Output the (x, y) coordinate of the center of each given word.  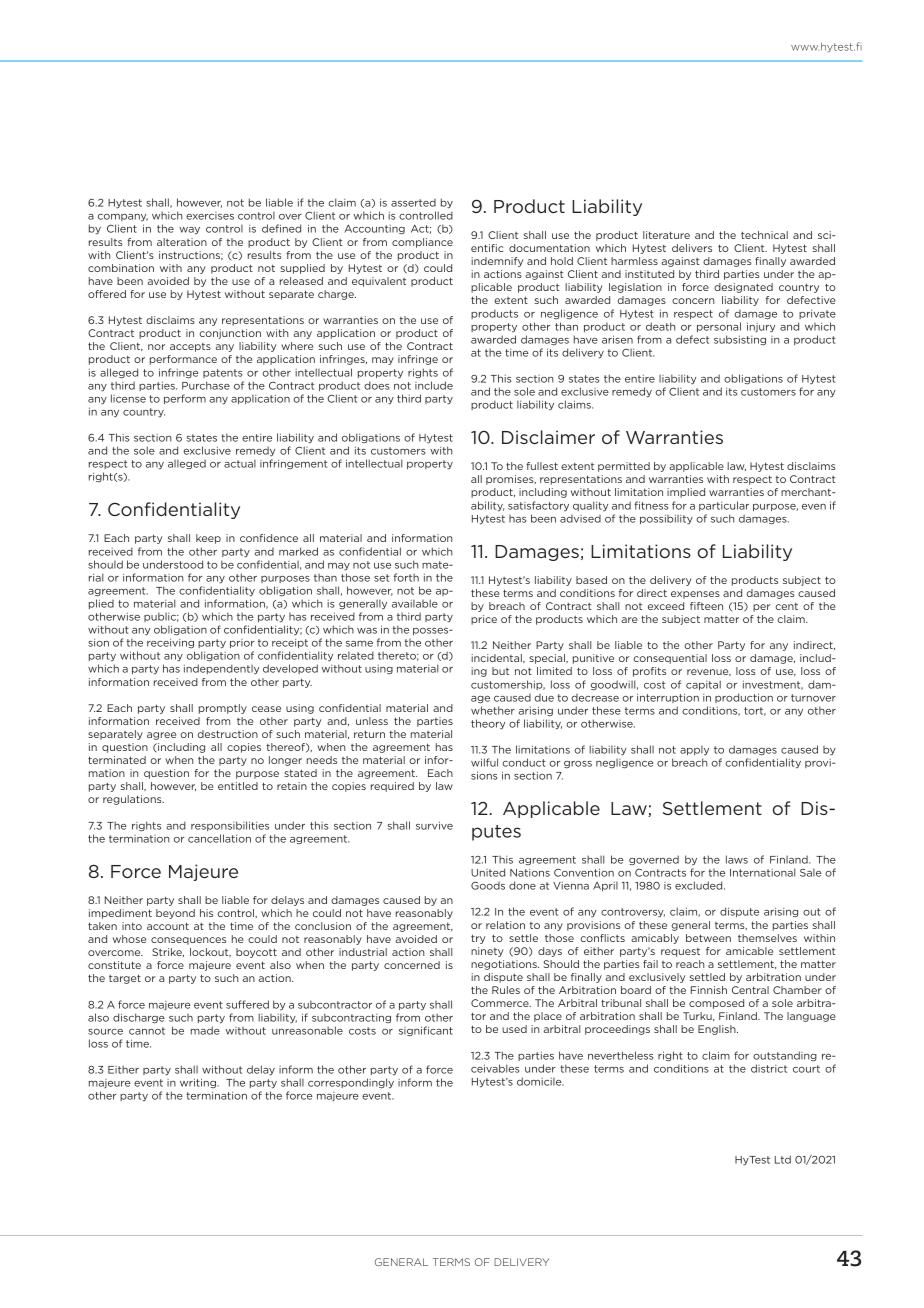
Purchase (206, 385)
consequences (188, 941)
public (161, 617)
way (189, 230)
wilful (484, 762)
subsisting (740, 340)
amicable (749, 951)
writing (199, 1083)
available (415, 603)
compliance (422, 243)
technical (764, 235)
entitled (238, 786)
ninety (487, 952)
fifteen (706, 606)
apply (694, 750)
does (376, 385)
